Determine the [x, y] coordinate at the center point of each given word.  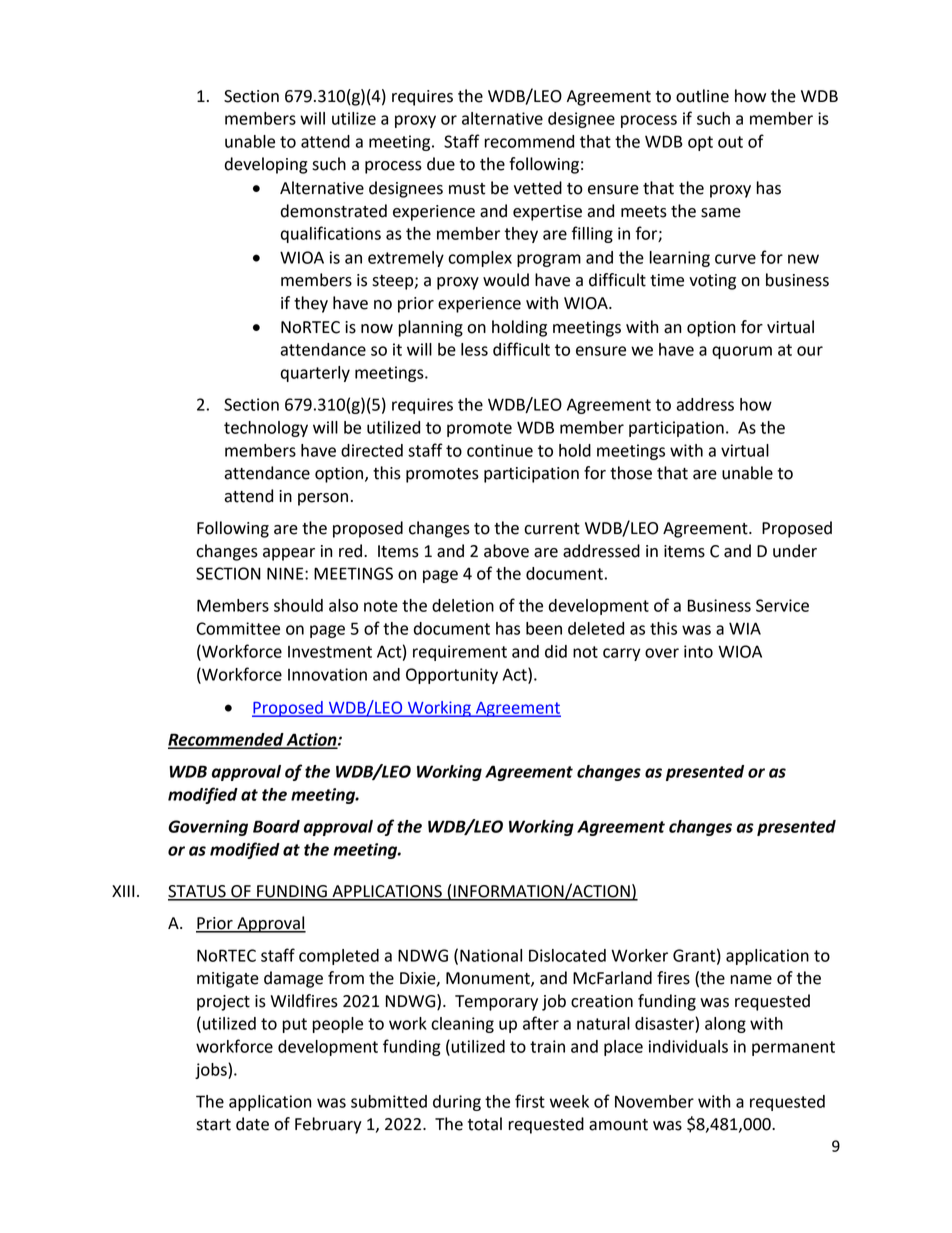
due [441, 164]
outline [702, 96]
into [698, 651]
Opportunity [452, 676]
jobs [212, 1071]
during [457, 1103]
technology [266, 429]
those [631, 473]
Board [276, 826]
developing [266, 165]
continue [500, 450]
